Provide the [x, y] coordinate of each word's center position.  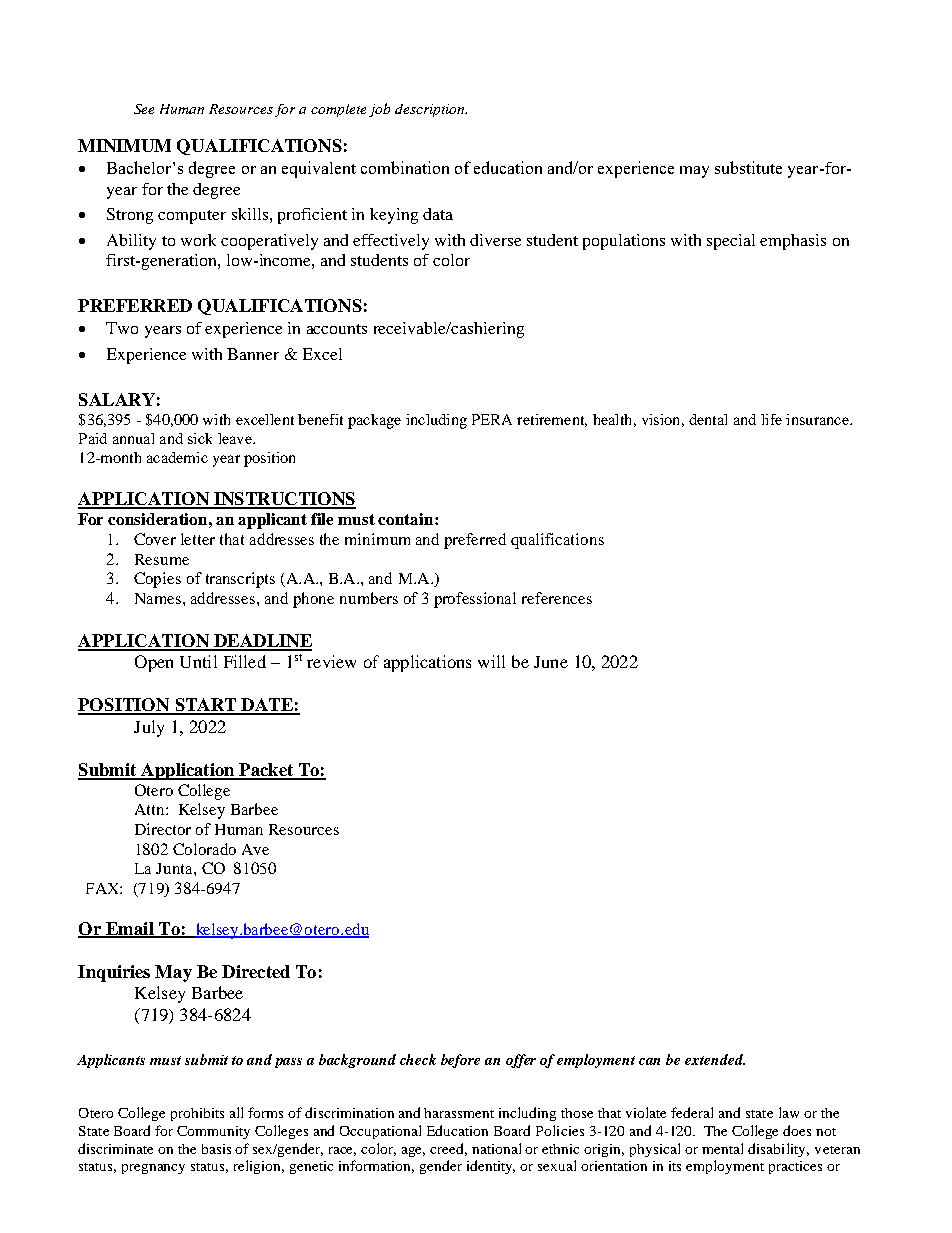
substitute [748, 167]
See [144, 109]
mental [722, 1148]
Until [198, 661]
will [491, 661]
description [431, 110]
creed [448, 1149]
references [557, 598]
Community [213, 1132]
